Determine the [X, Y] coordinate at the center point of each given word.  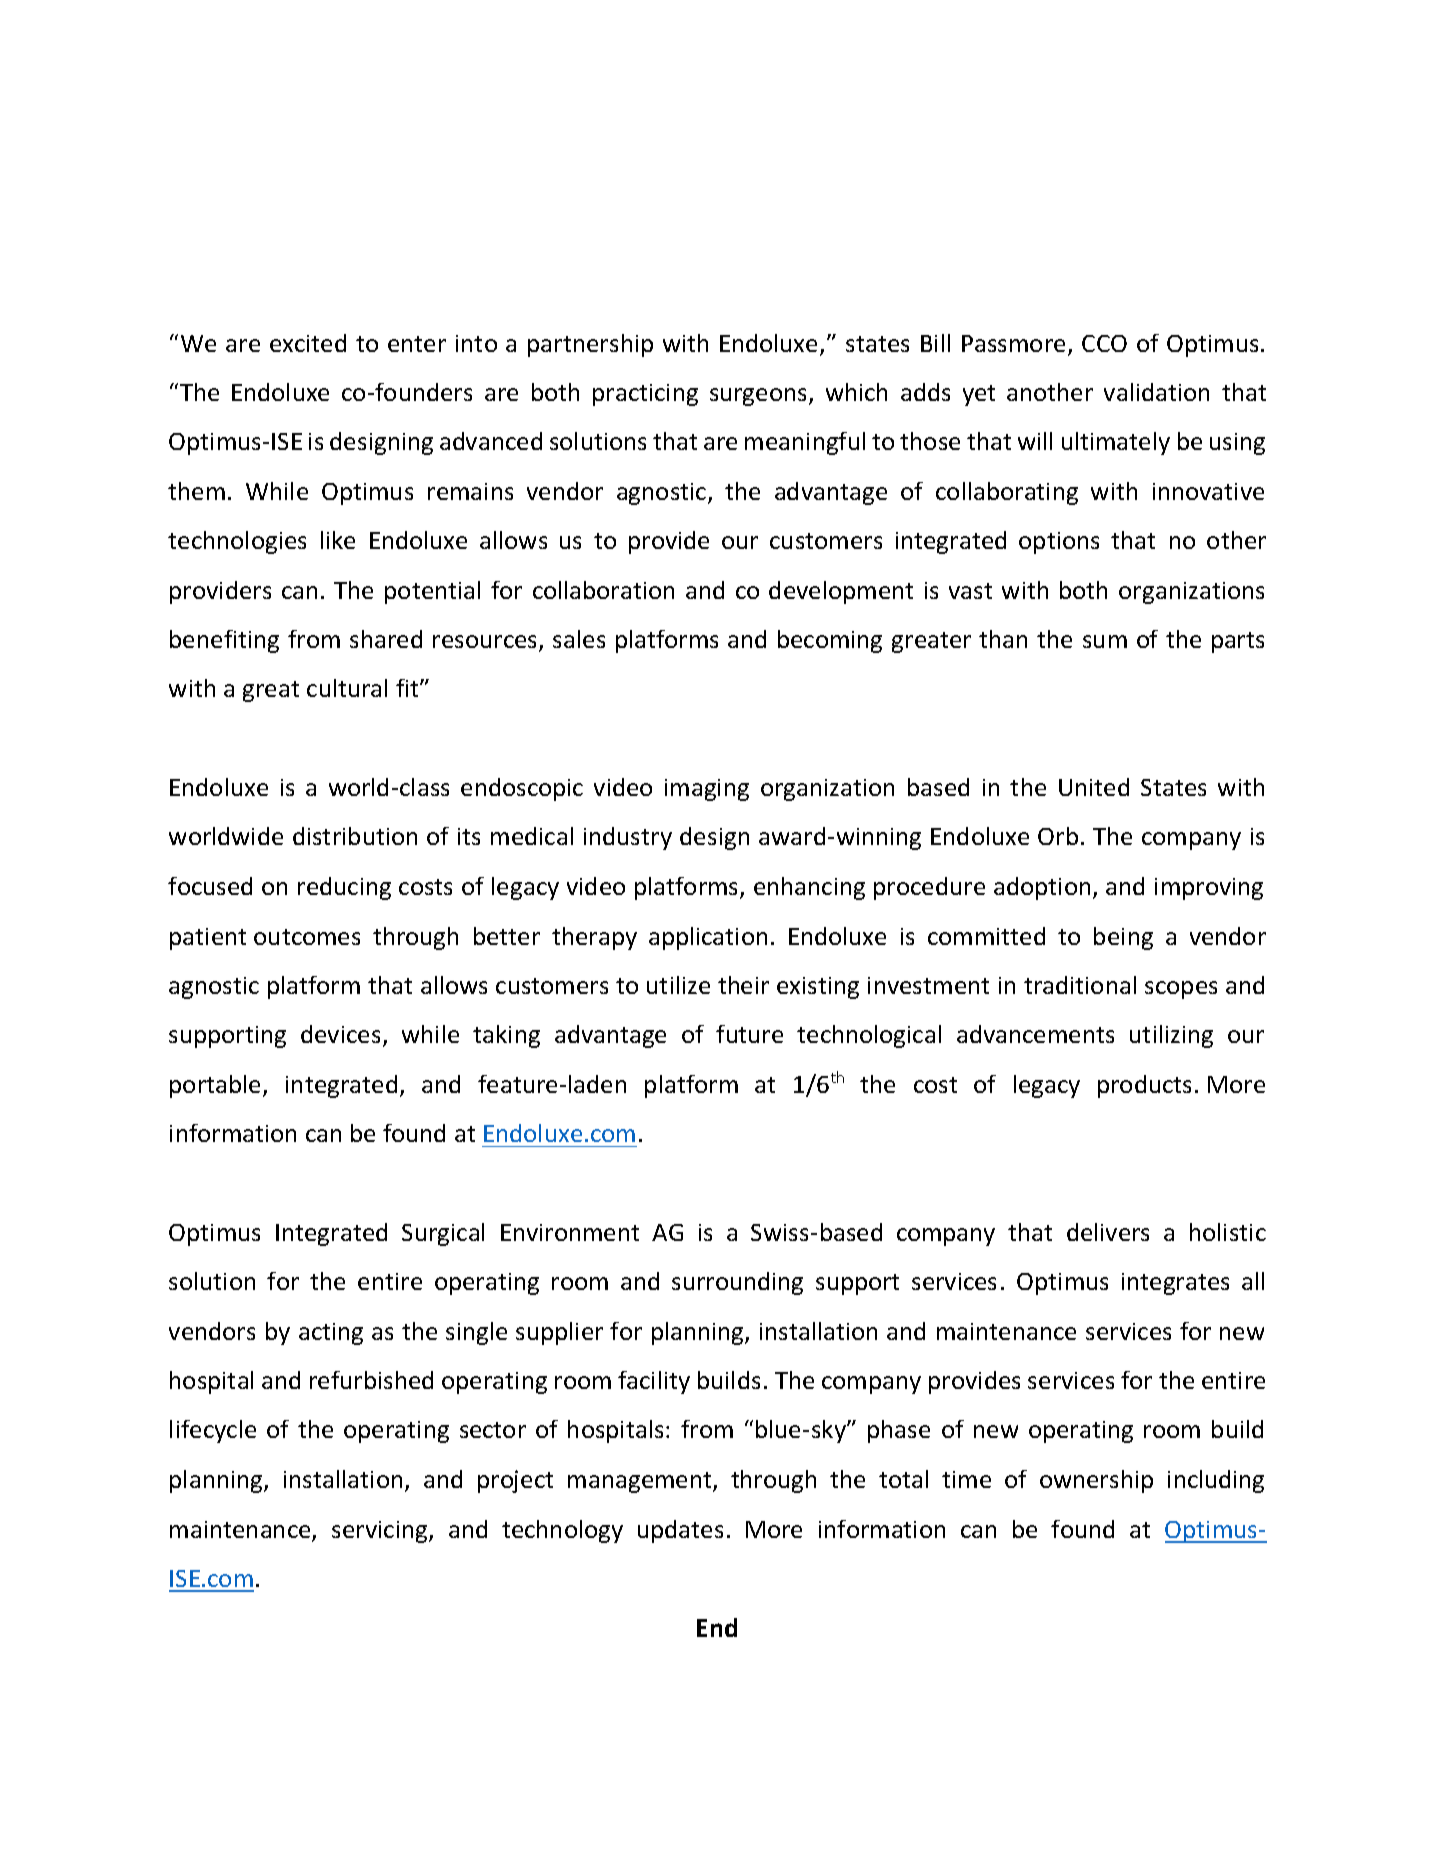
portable [215, 1086]
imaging [707, 790]
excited [308, 343]
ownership [1096, 1481]
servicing [381, 1532]
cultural [347, 688]
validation [1156, 392]
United [1094, 787]
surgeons [758, 397]
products [1144, 1086]
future [749, 1034]
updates [680, 1531]
